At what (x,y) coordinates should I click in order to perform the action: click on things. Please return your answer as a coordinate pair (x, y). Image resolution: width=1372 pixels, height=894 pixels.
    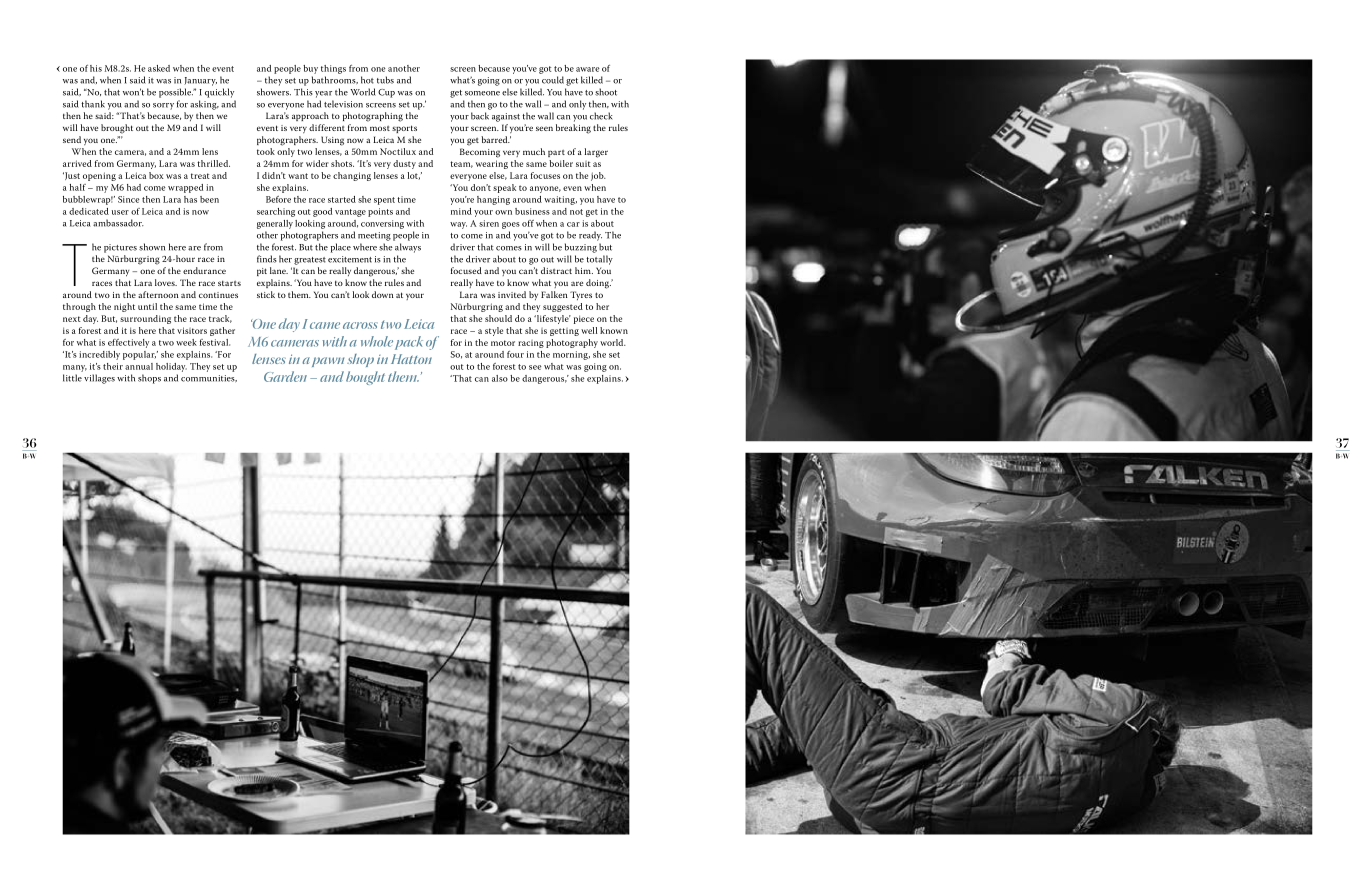
    Looking at the image, I should click on (333, 69).
